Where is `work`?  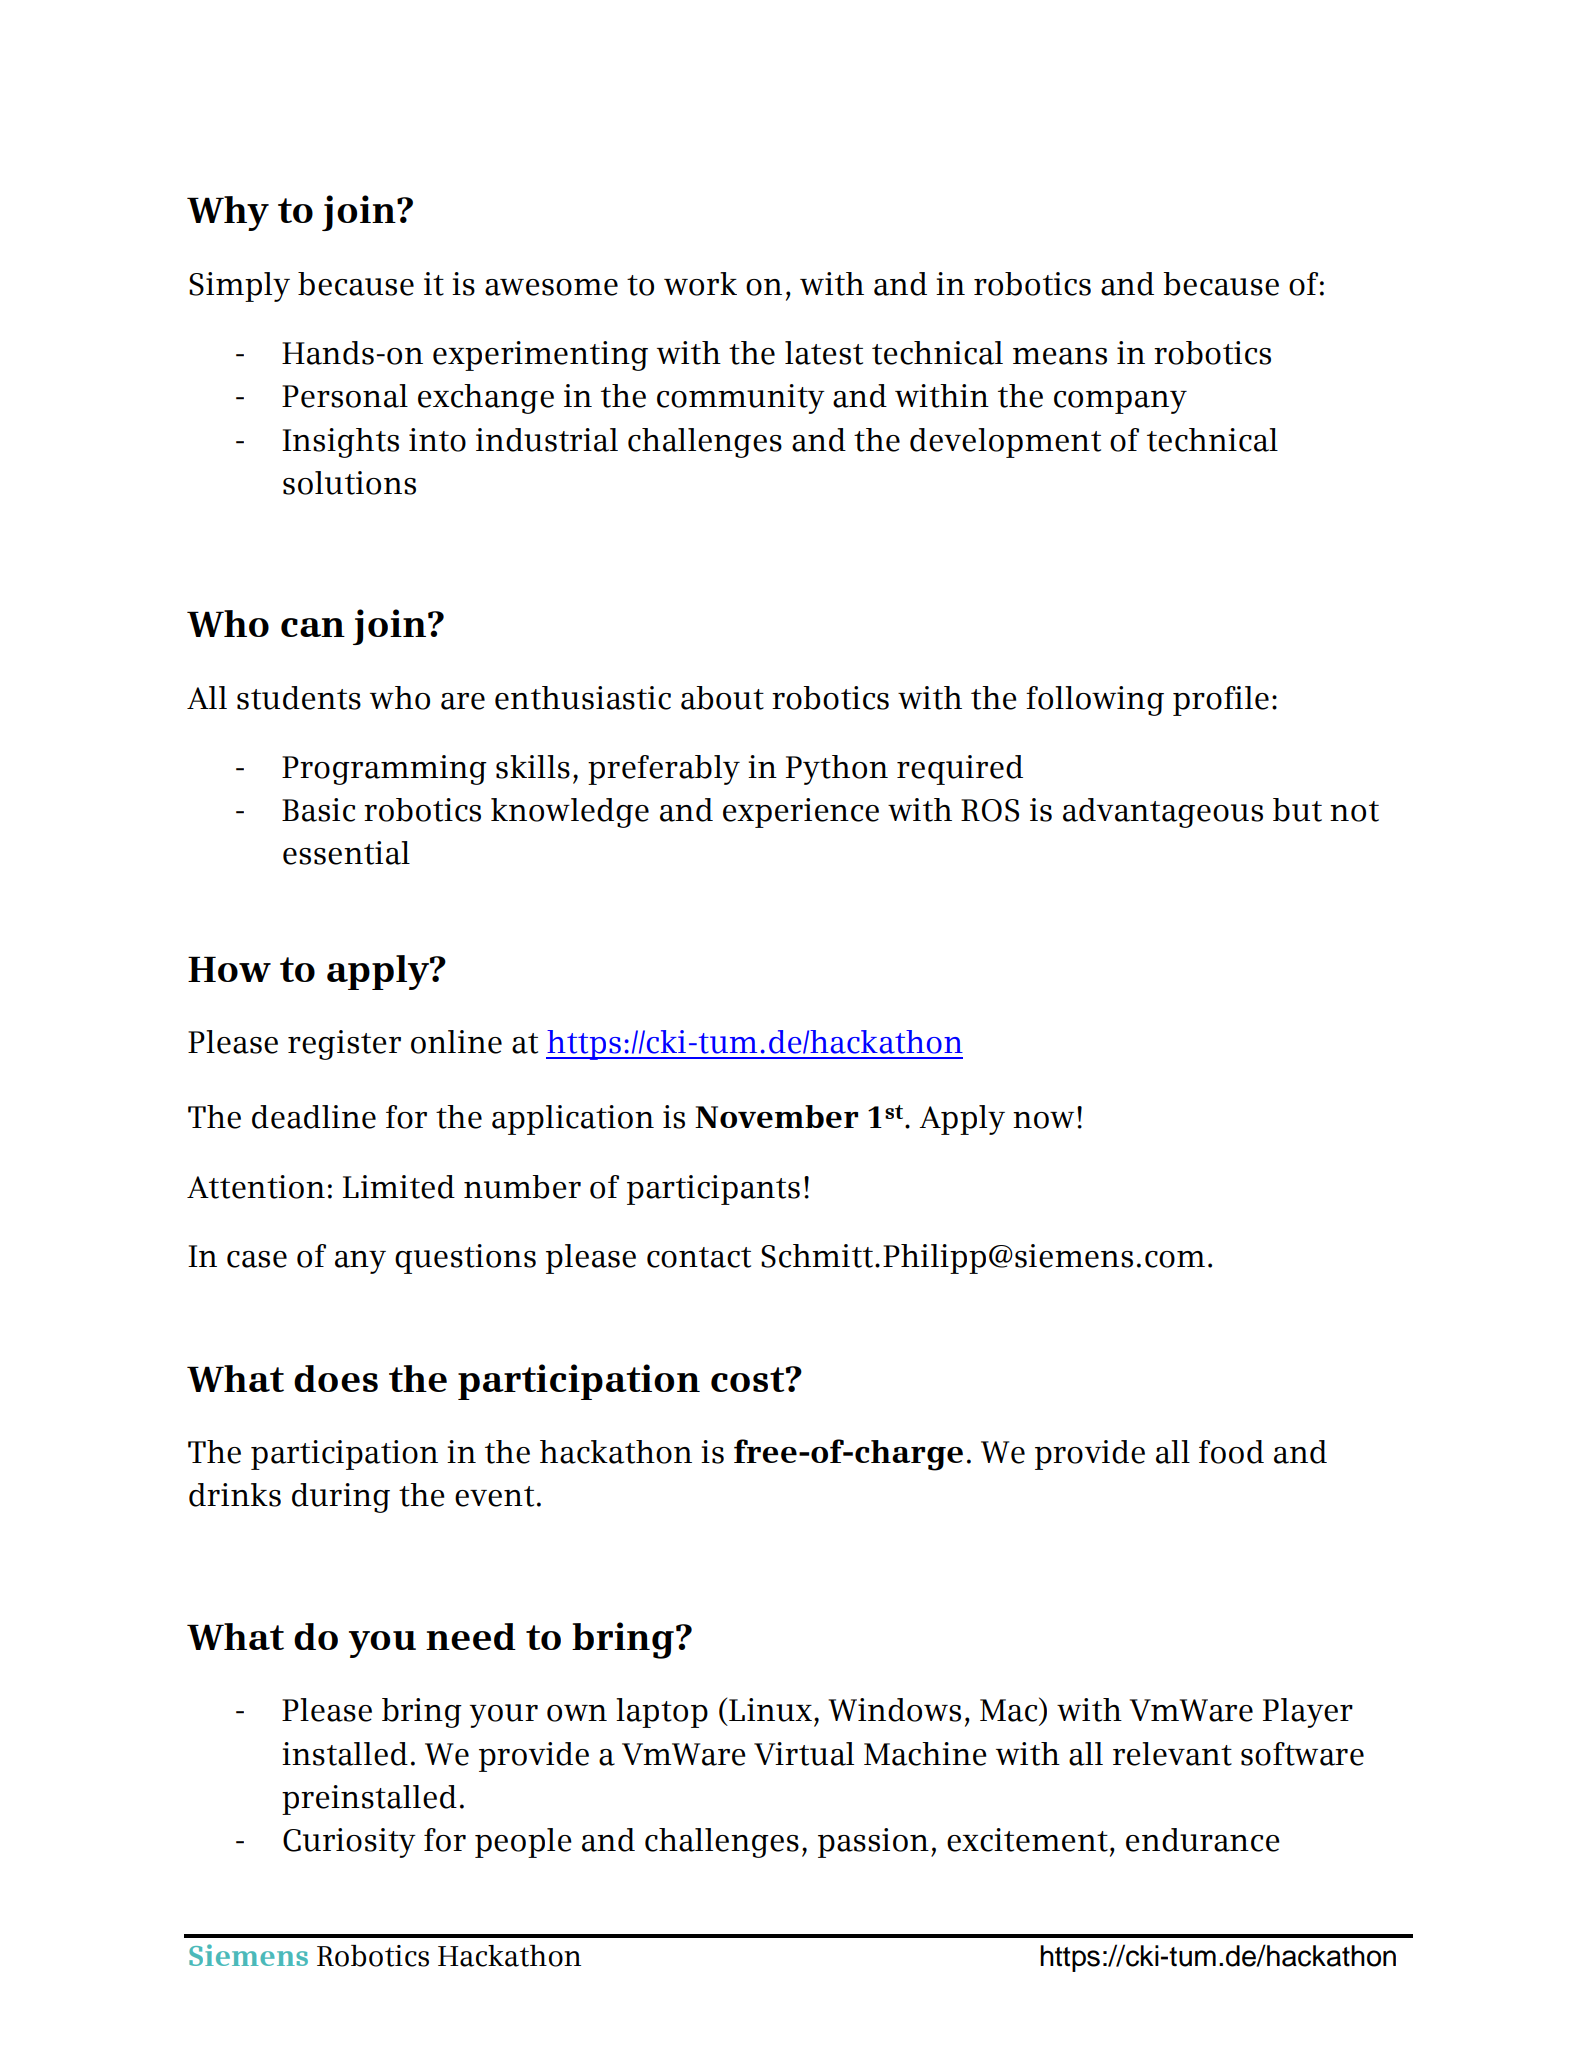
work is located at coordinates (700, 284).
